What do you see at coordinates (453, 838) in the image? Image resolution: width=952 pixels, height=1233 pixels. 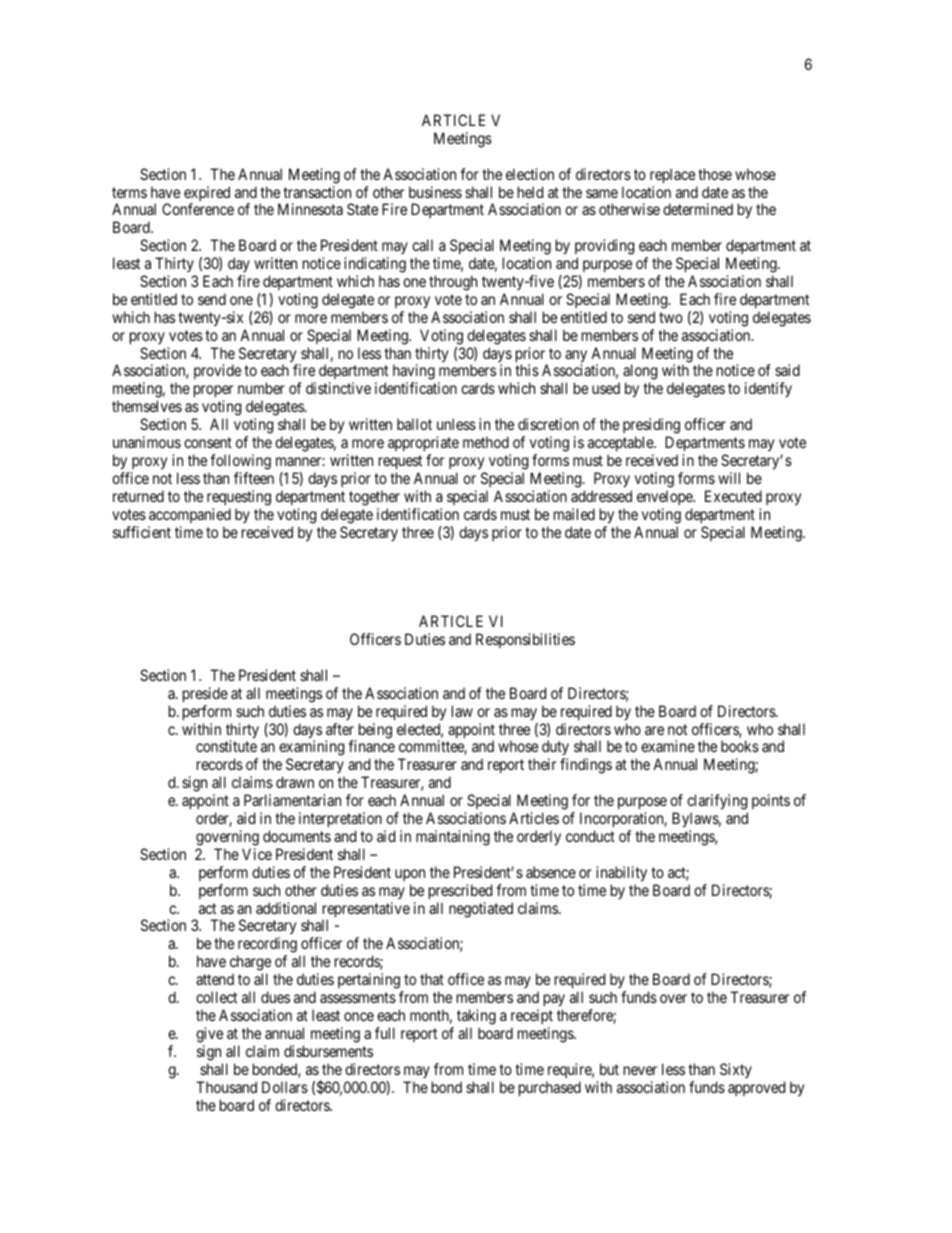 I see `maintaining` at bounding box center [453, 838].
